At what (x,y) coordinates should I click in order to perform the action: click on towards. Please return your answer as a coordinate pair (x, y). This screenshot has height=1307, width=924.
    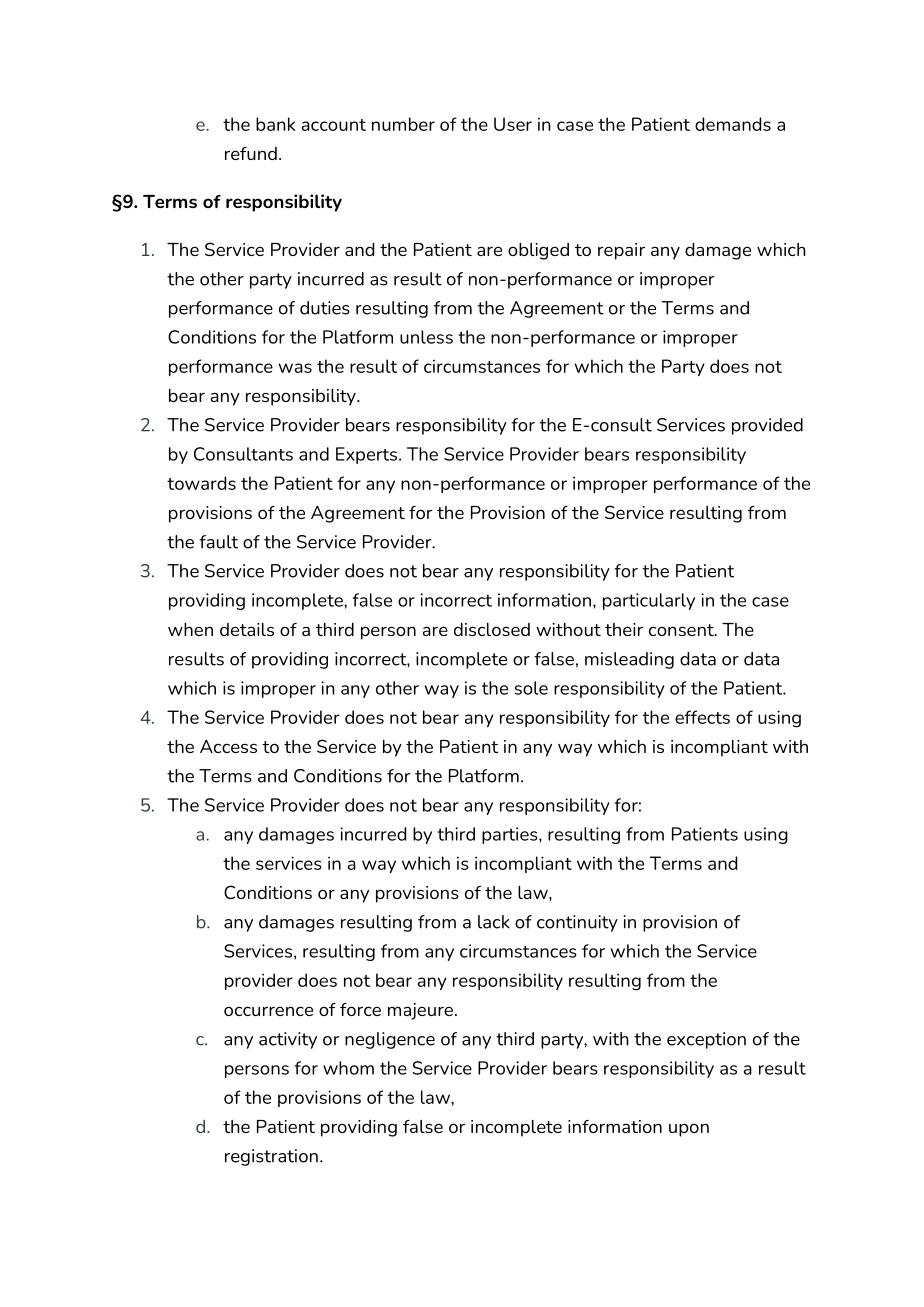
    Looking at the image, I should click on (201, 483).
